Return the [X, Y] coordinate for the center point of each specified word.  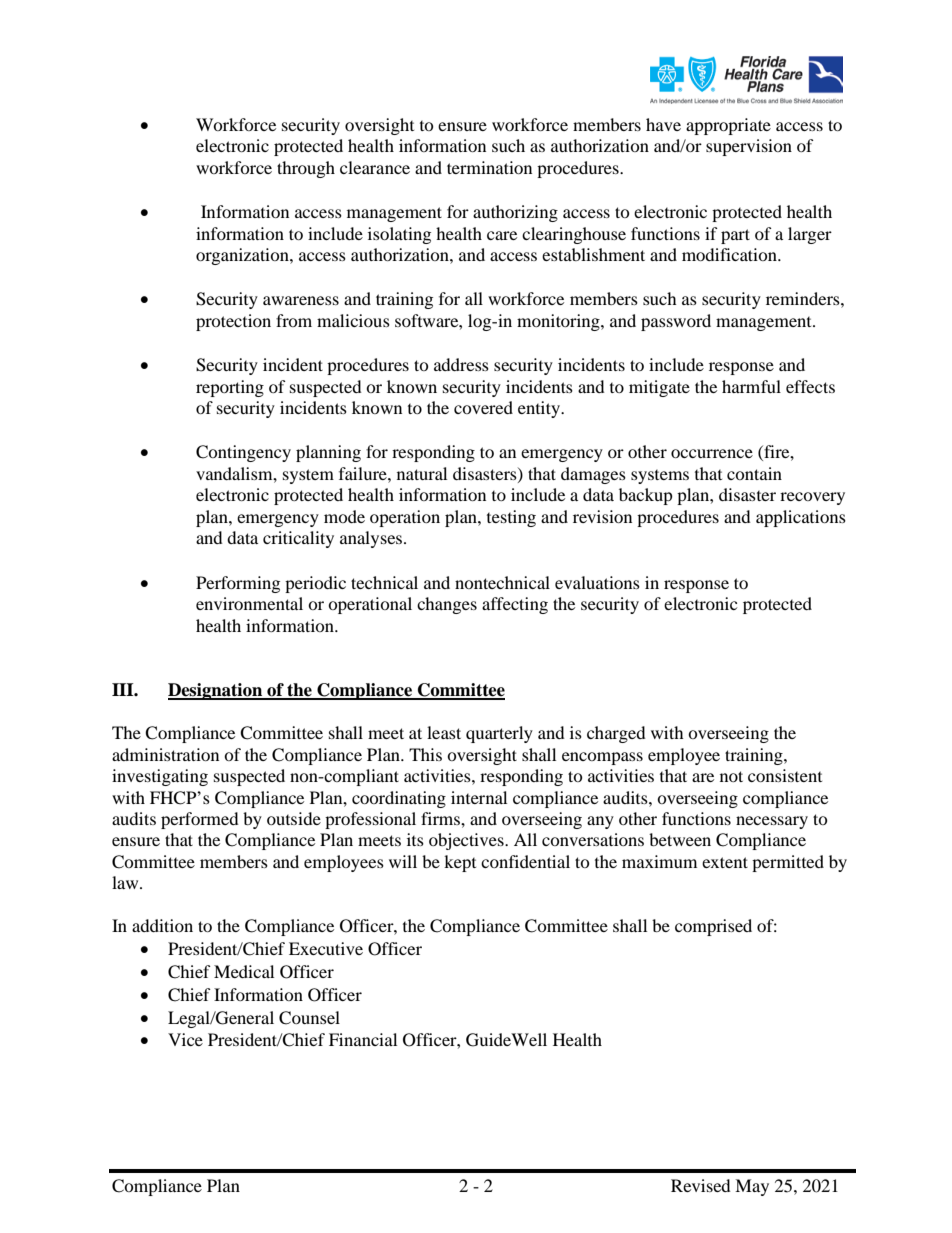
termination [489, 167]
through [306, 169]
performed [200, 820]
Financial [363, 1039]
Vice [185, 1039]
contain [754, 473]
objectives [467, 841]
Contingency [243, 453]
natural [422, 473]
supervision [749, 147]
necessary [772, 822]
